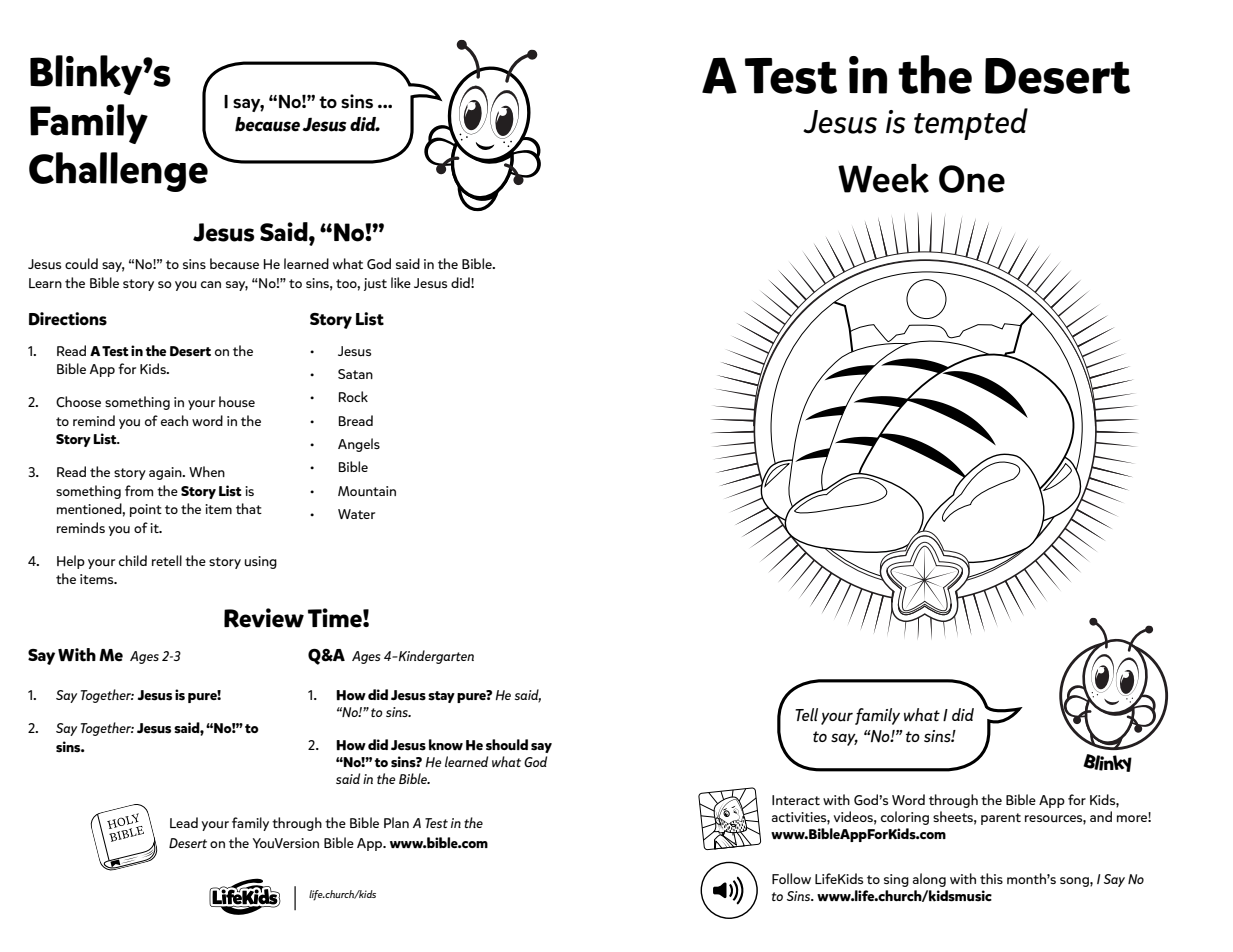  I want to click on point, so click(146, 510).
